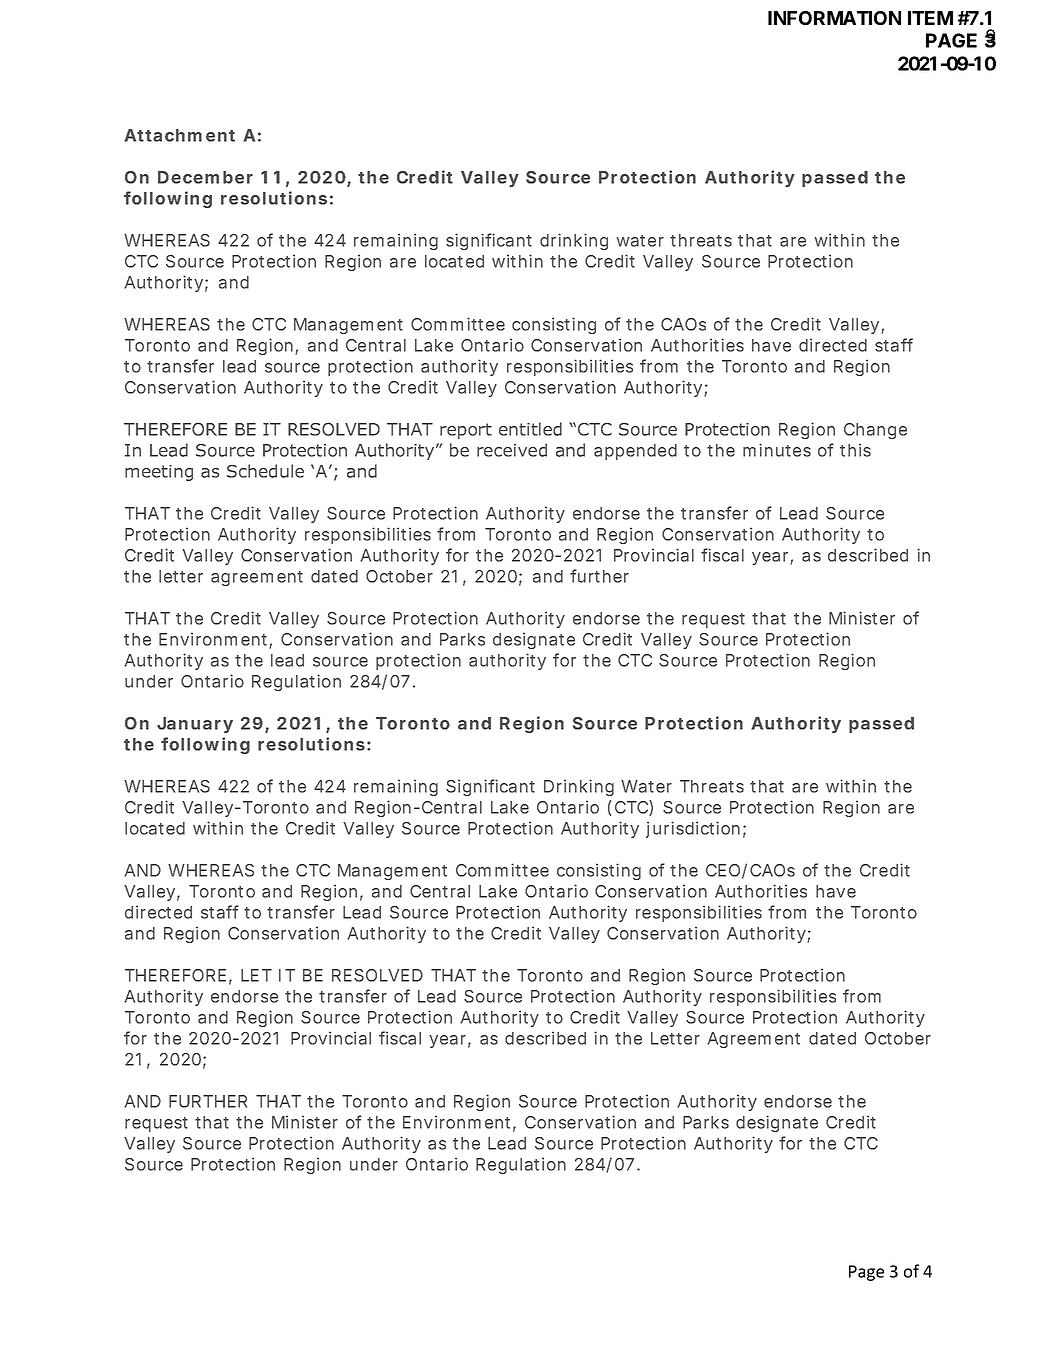 The width and height of the document is (1057, 1368). I want to click on ITEM, so click(930, 18).
